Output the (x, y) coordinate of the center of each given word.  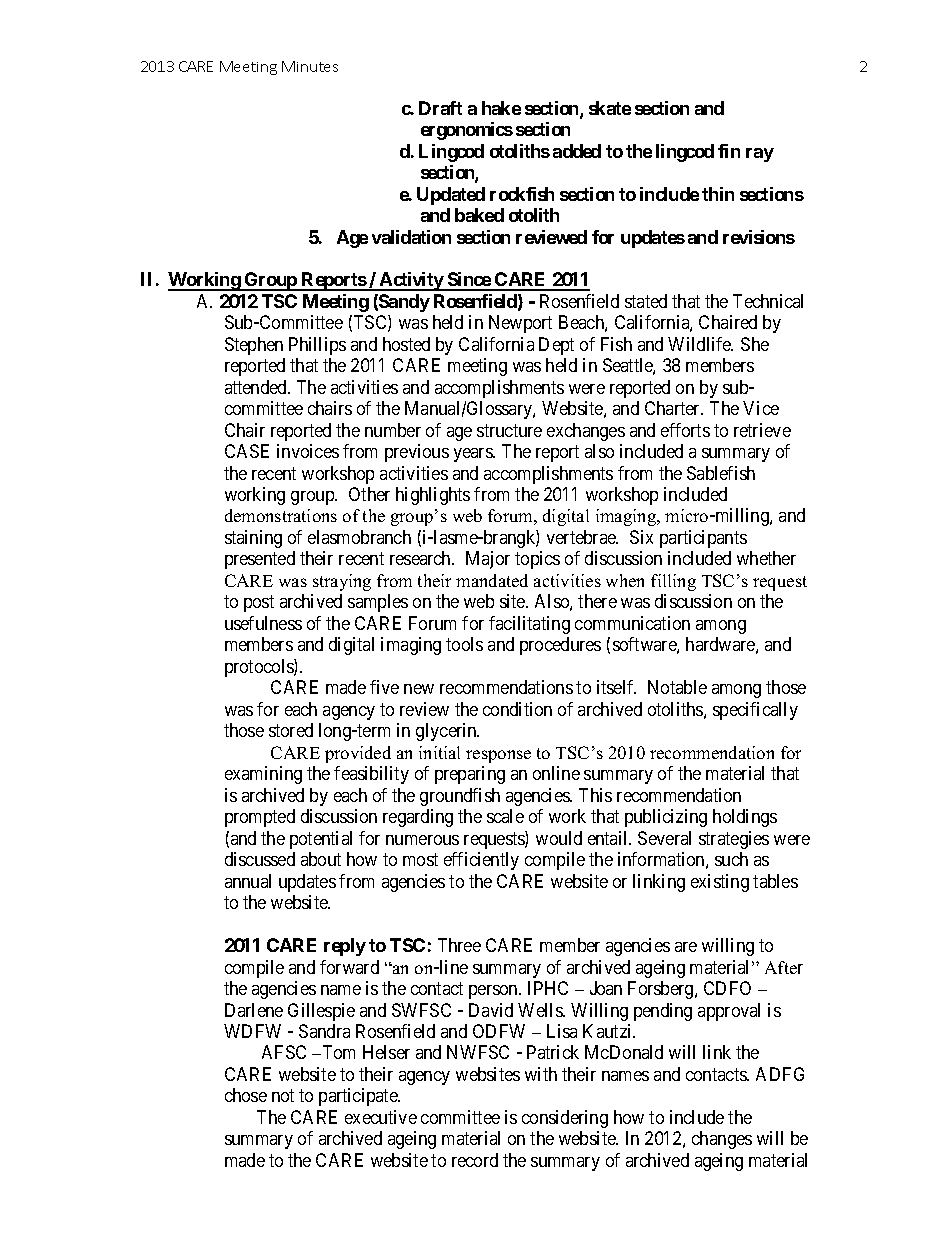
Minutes (310, 66)
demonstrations (281, 515)
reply (345, 947)
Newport (520, 324)
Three (459, 945)
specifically (755, 711)
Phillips (317, 346)
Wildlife (700, 344)
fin (729, 151)
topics (537, 560)
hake (501, 108)
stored (291, 730)
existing (720, 883)
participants (703, 539)
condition (517, 709)
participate (359, 1097)
